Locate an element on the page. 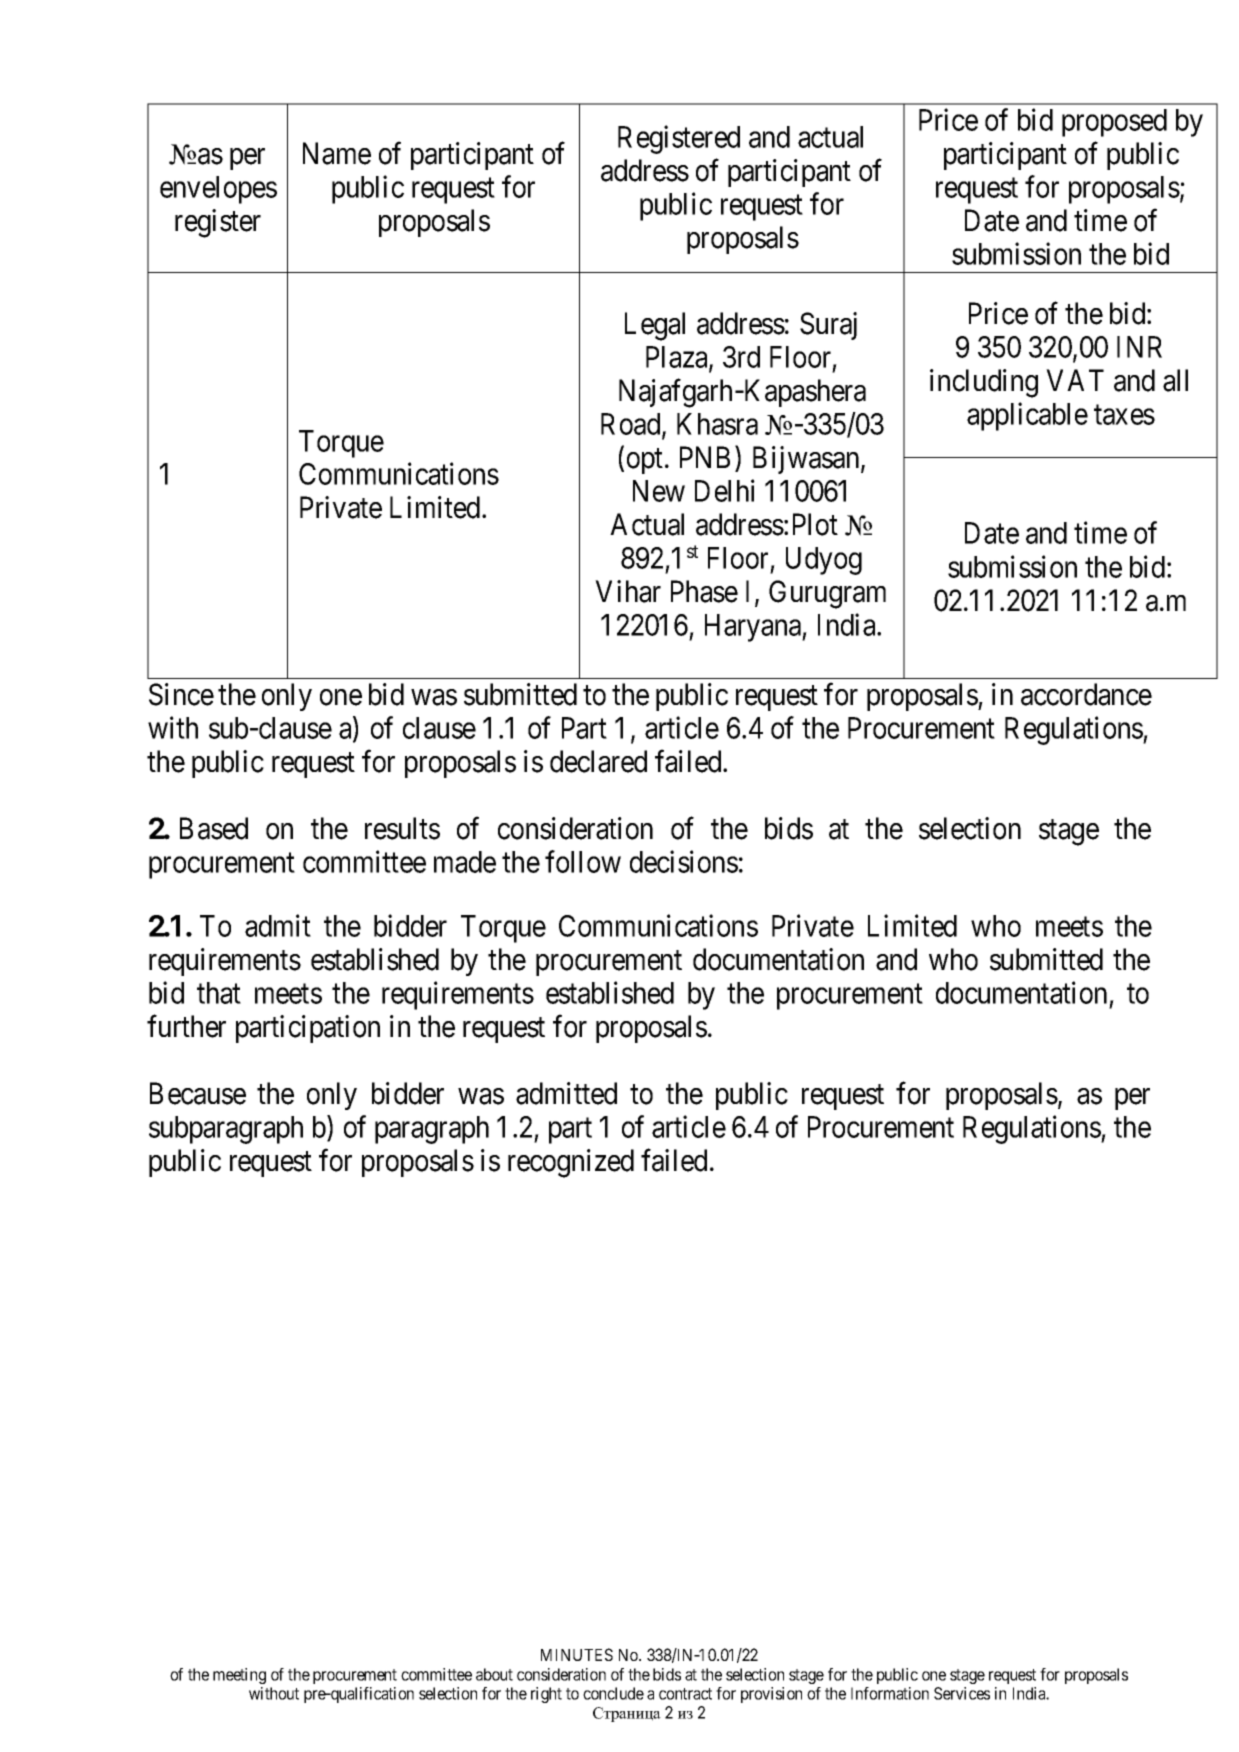  Because is located at coordinates (198, 1094).
